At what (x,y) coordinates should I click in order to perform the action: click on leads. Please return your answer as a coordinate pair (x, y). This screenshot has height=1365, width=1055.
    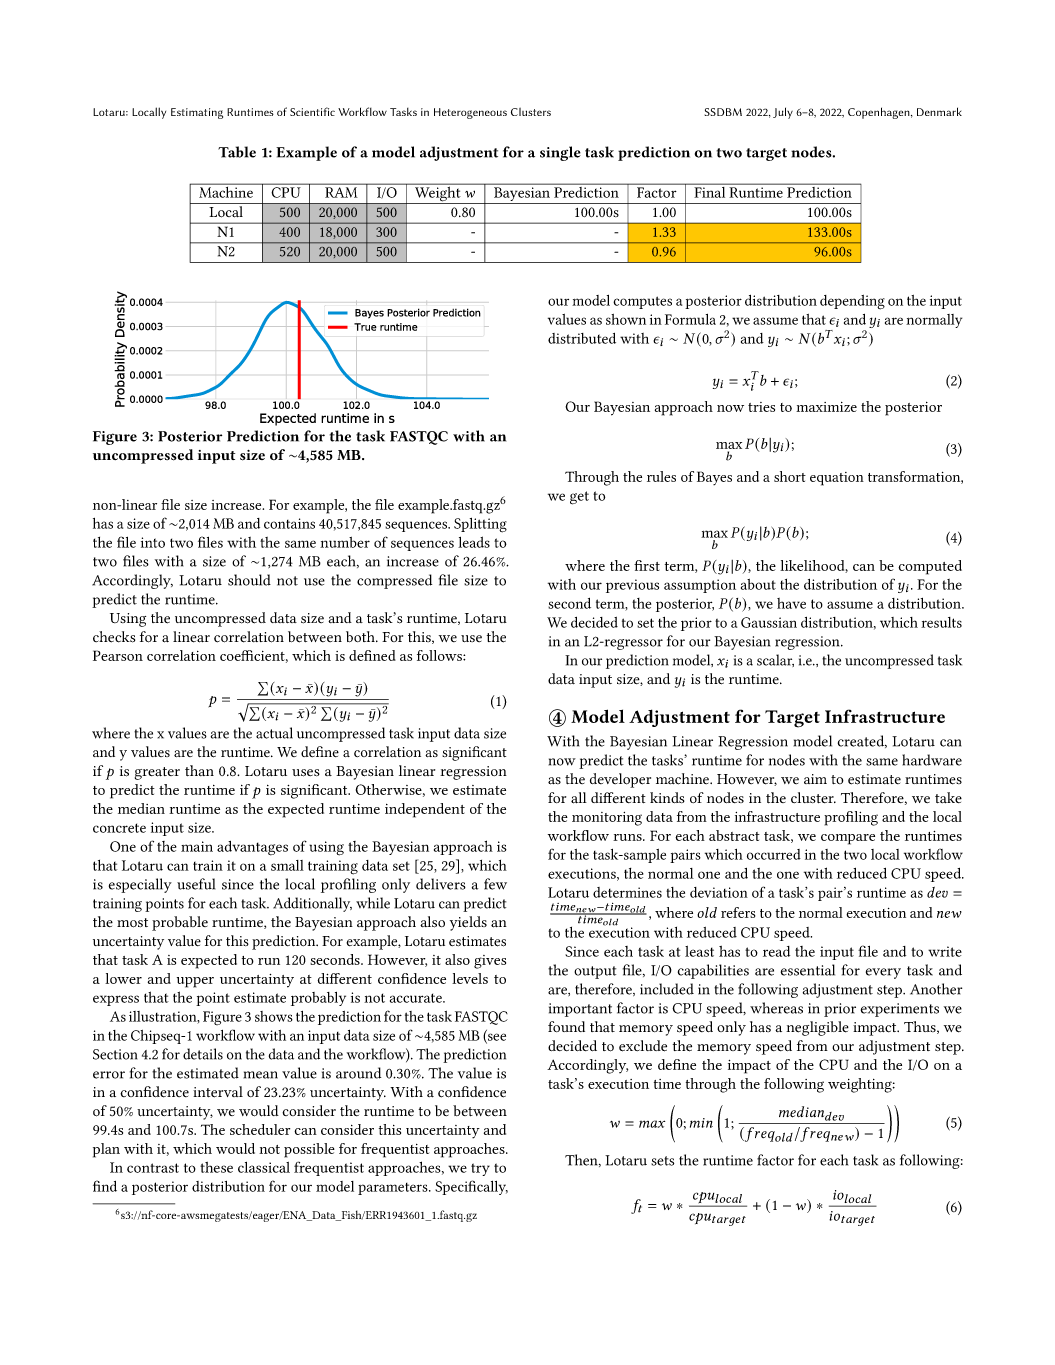
    Looking at the image, I should click on (474, 542).
